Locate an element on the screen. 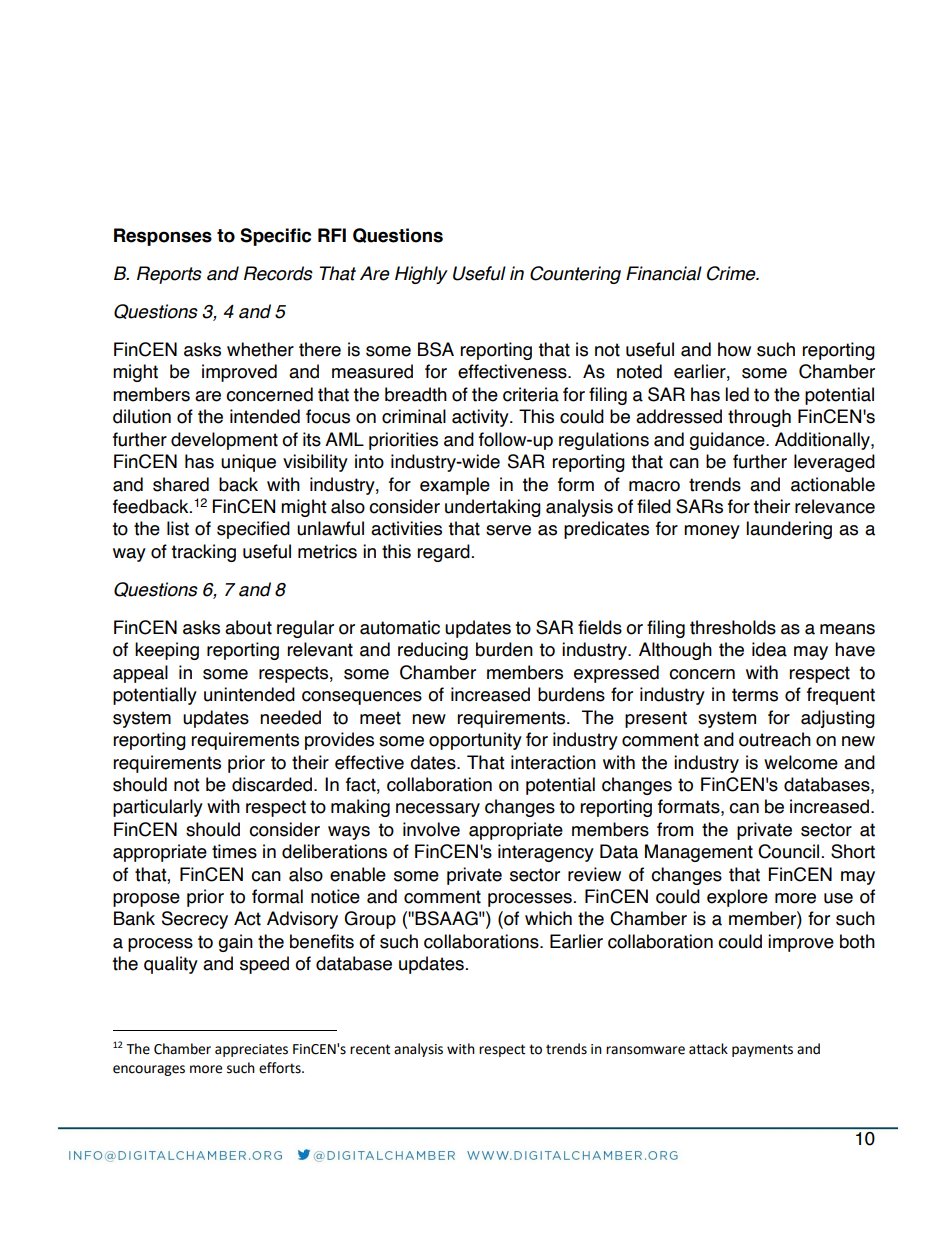 Image resolution: width=952 pixels, height=1233 pixels. appreciates is located at coordinates (251, 1050).
